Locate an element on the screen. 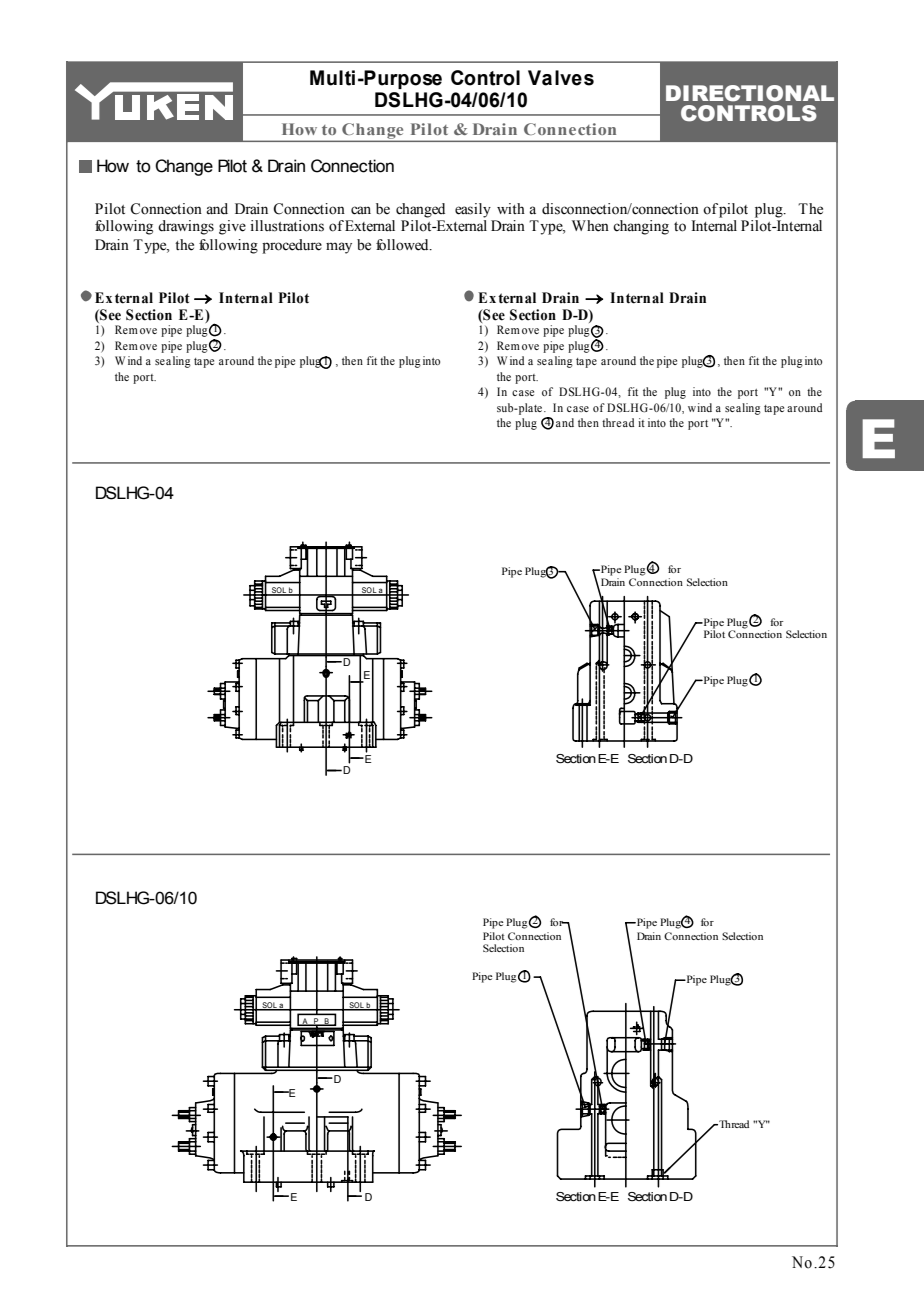 This screenshot has height=1308, width=924. changing is located at coordinates (641, 227).
